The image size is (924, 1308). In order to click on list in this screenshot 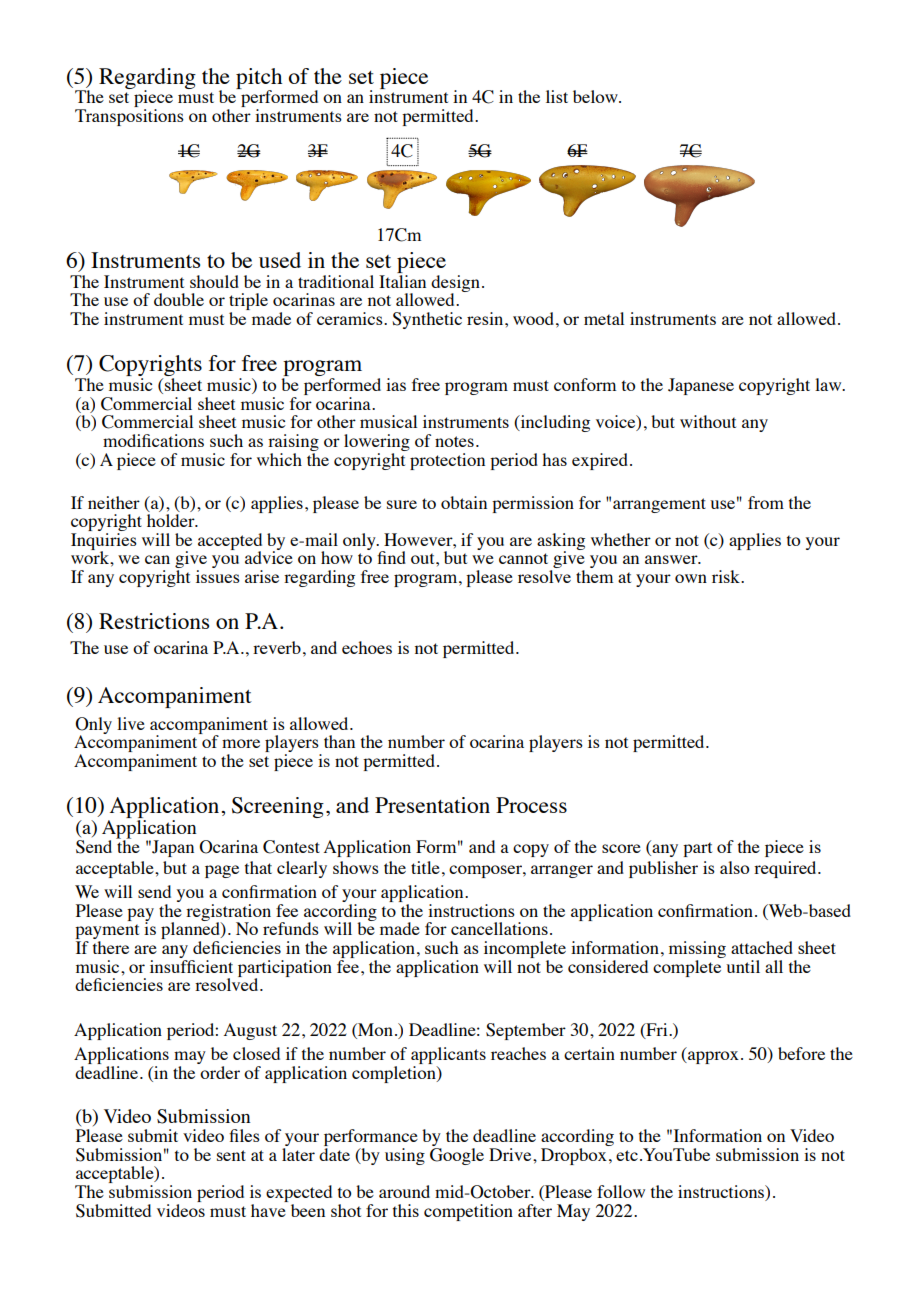, I will do `click(557, 96)`.
